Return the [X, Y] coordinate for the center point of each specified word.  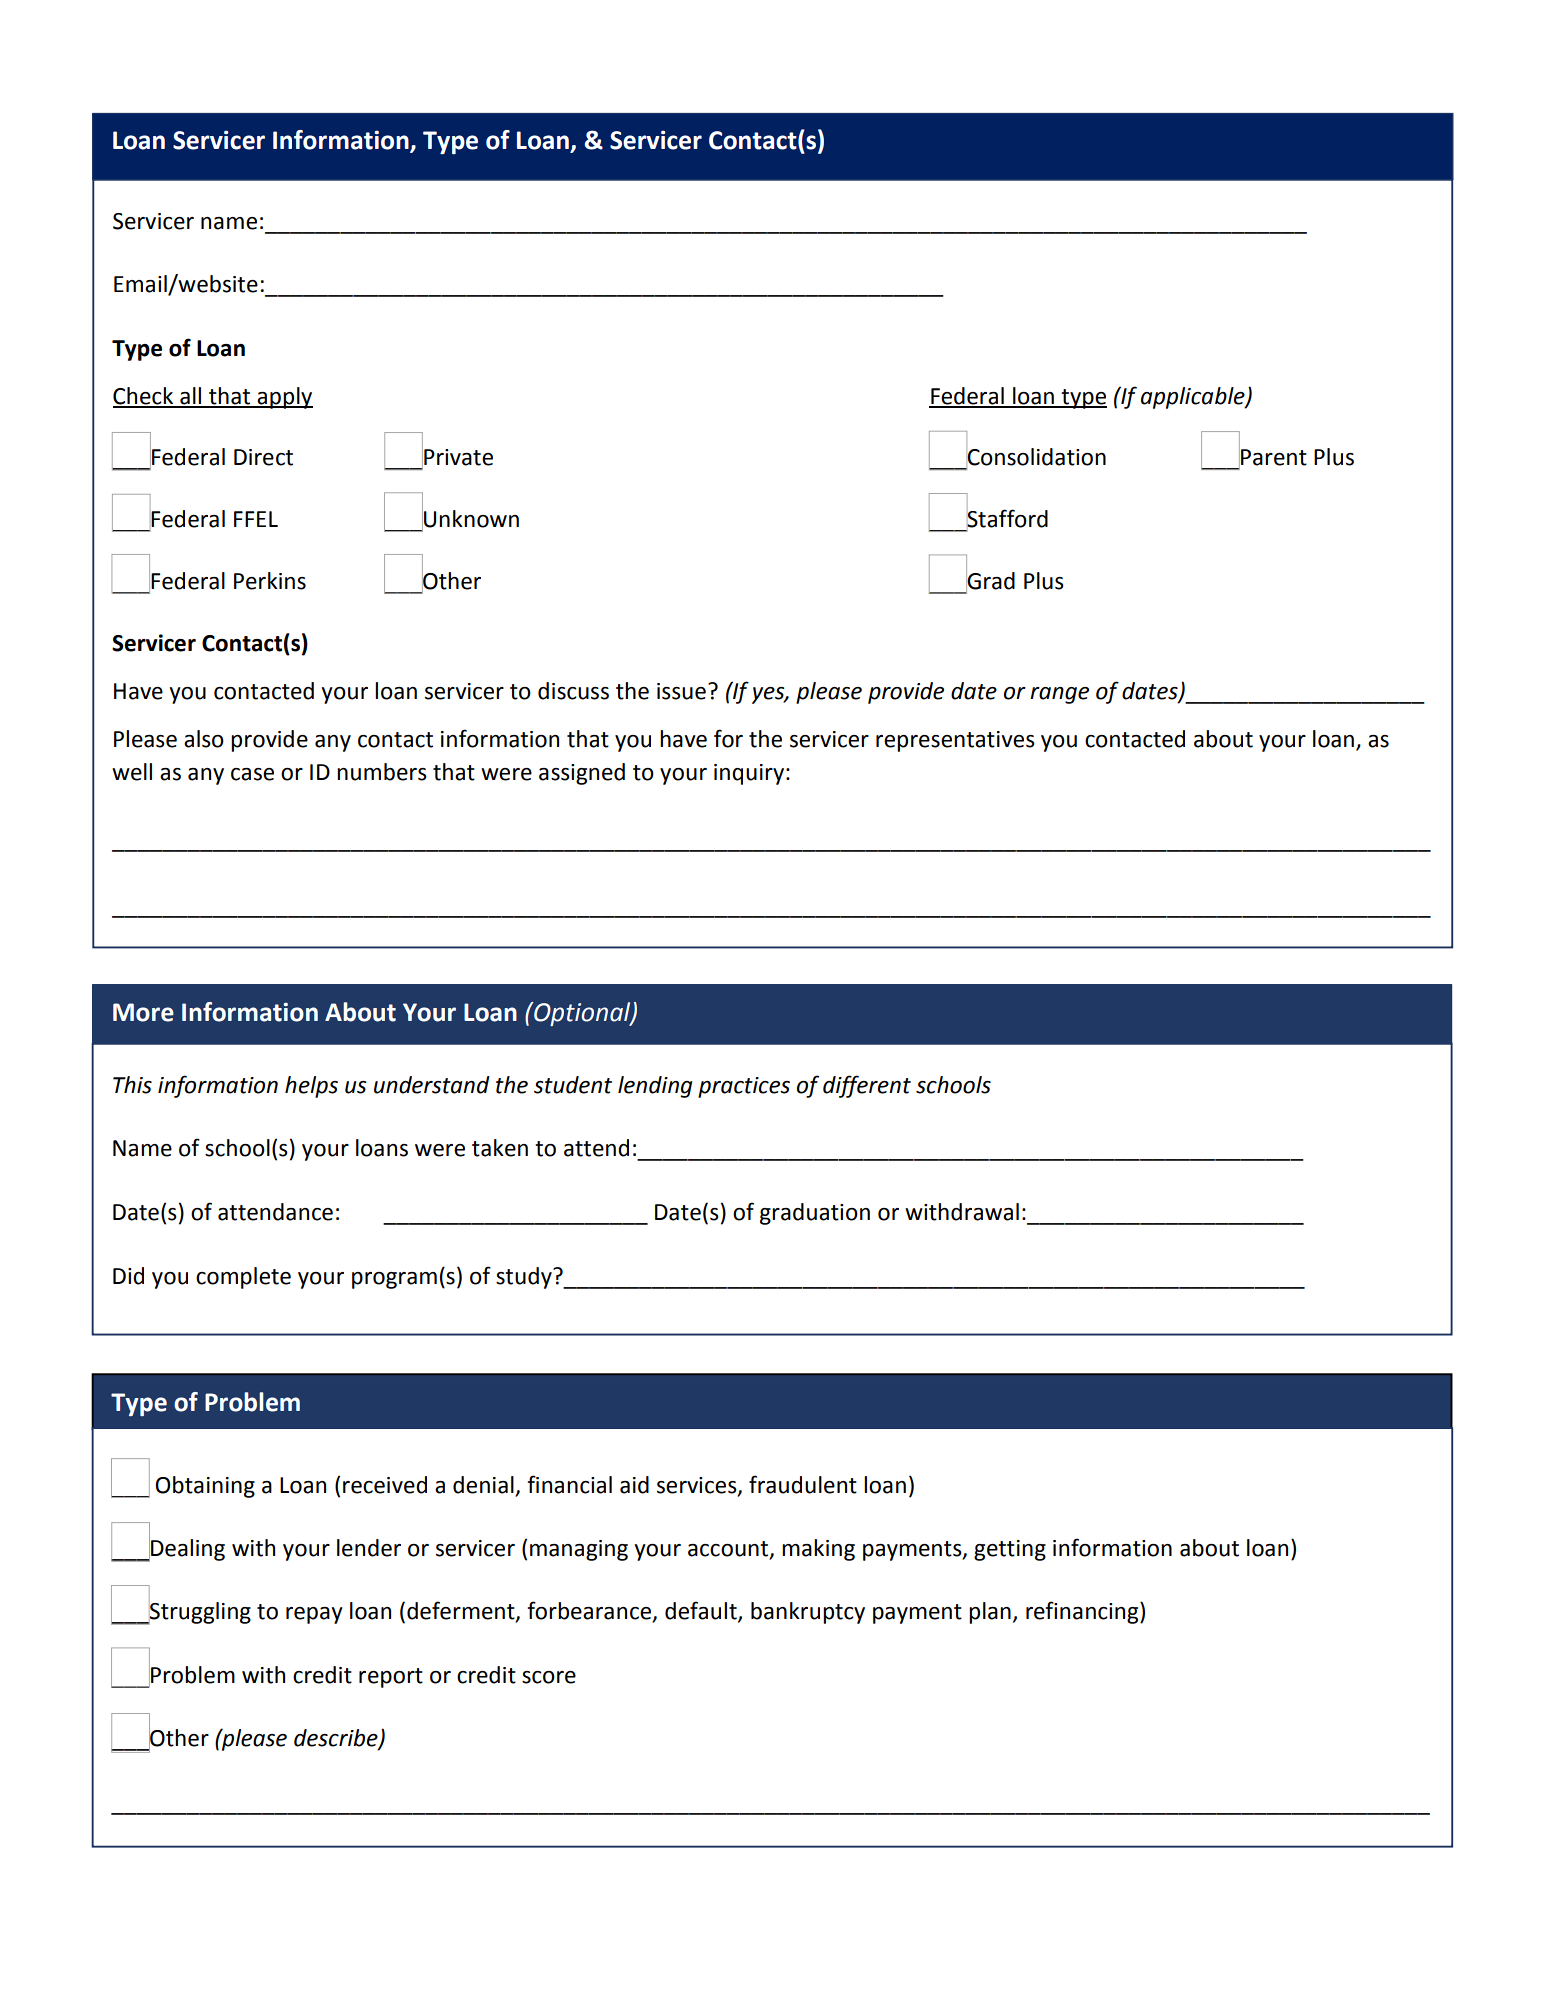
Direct [263, 457]
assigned [582, 774]
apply [284, 398]
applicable [1194, 398]
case [252, 774]
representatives [955, 741]
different [867, 1086]
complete [243, 1278]
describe [337, 1739]
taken [500, 1148]
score [549, 1677]
